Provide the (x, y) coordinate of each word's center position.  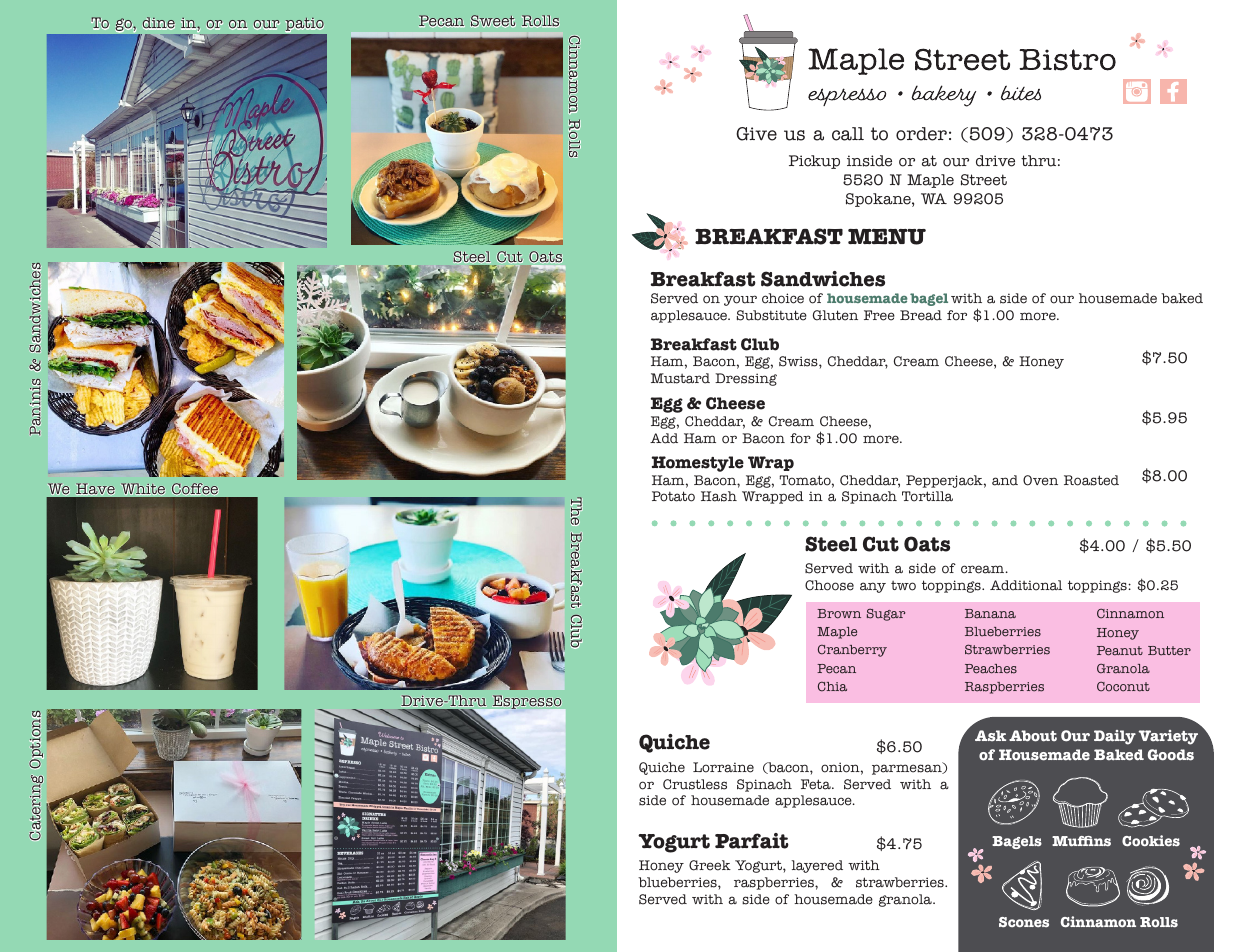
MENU (887, 237)
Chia (832, 687)
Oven (1040, 480)
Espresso (525, 703)
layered (817, 866)
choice (783, 298)
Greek (710, 865)
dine (159, 23)
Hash (719, 496)
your (740, 300)
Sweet (493, 21)
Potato (673, 496)
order (921, 134)
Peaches (991, 669)
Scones (1024, 922)
